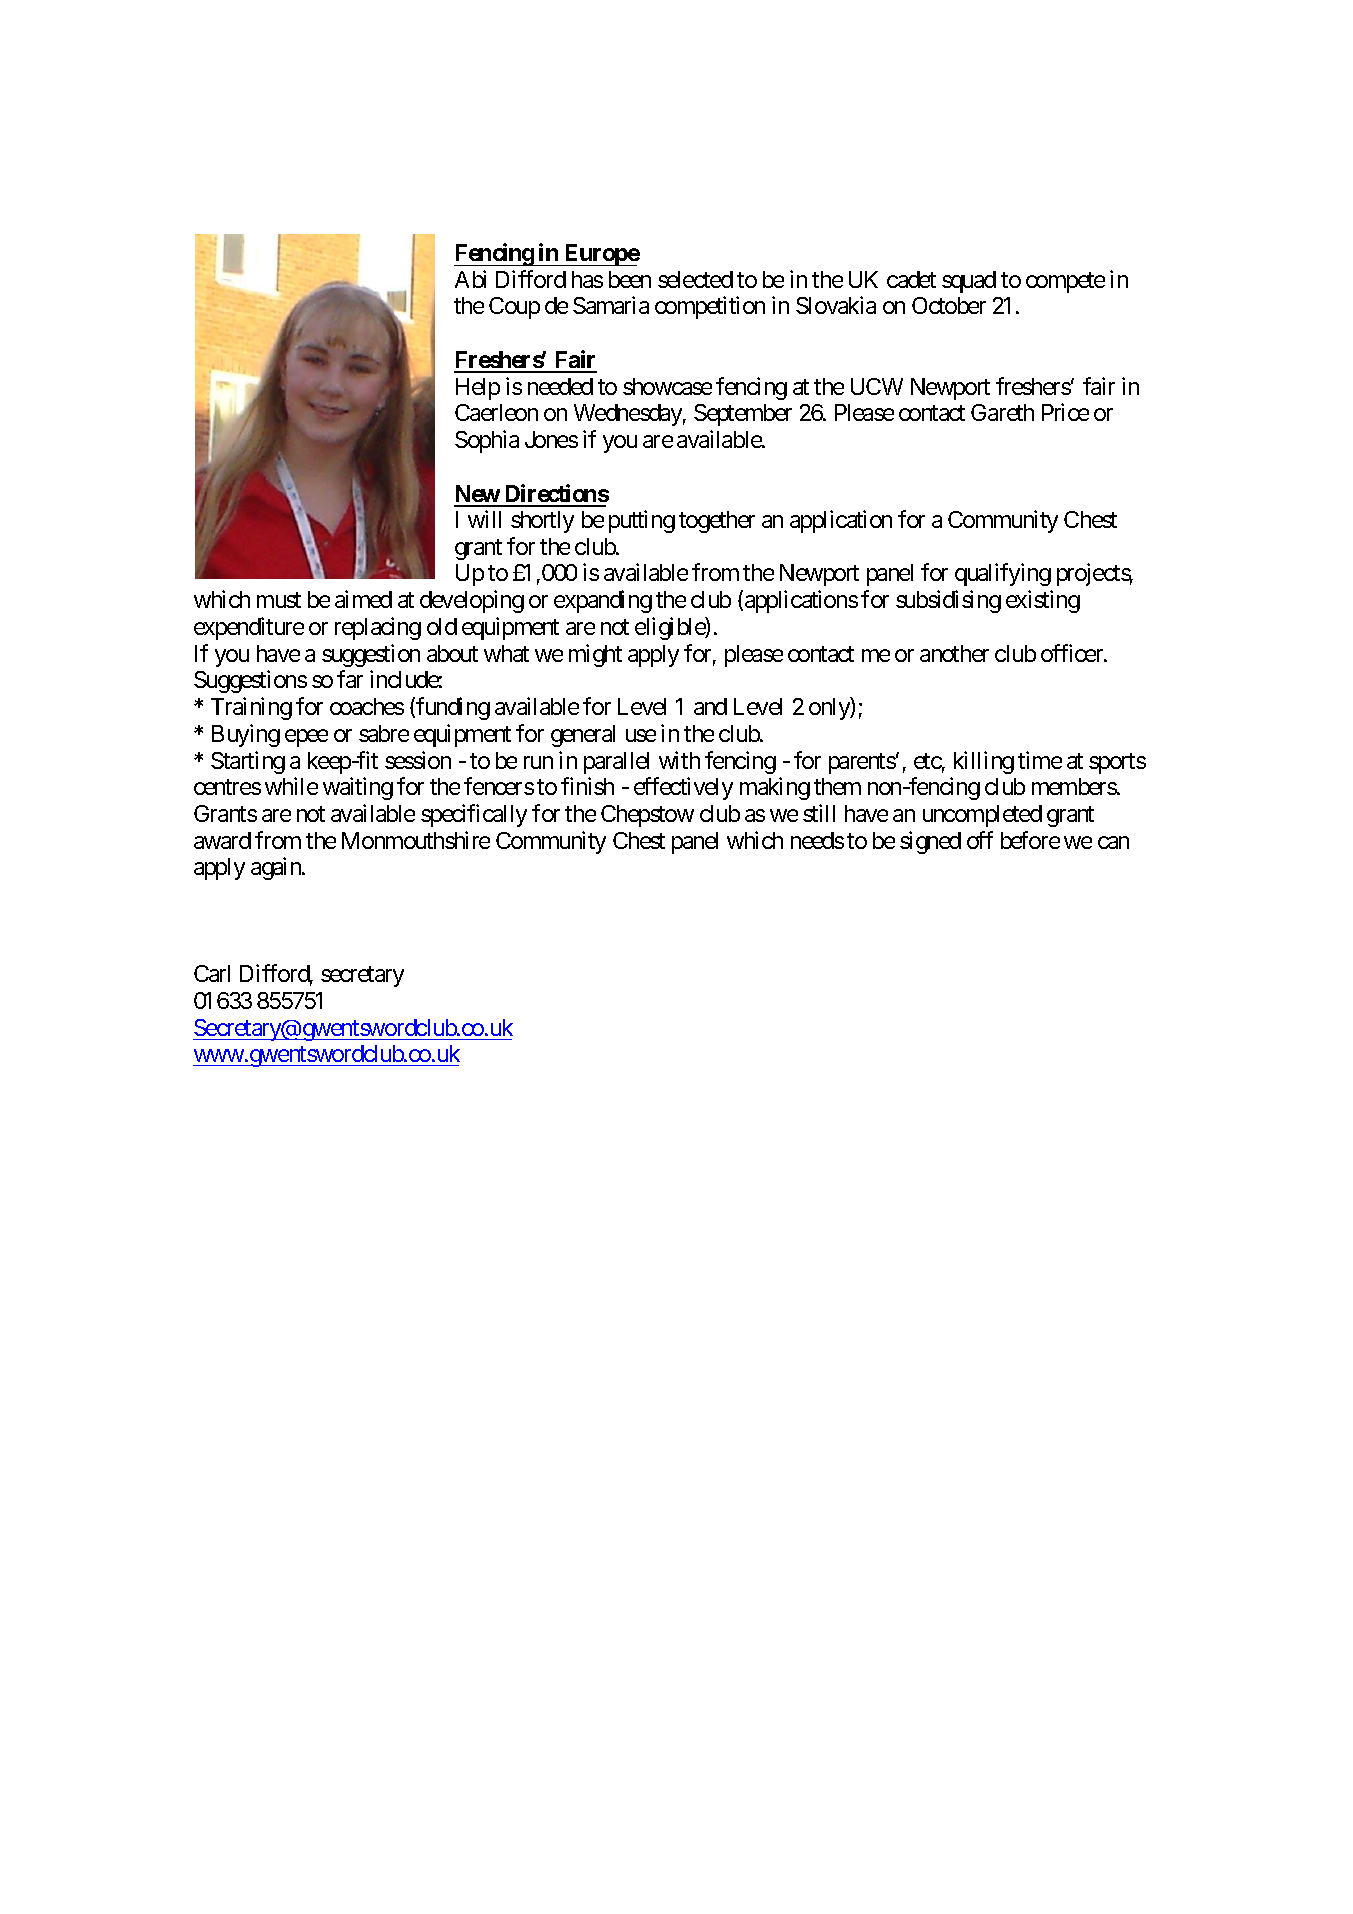  What do you see at coordinates (470, 279) in the screenshot?
I see `Abi` at bounding box center [470, 279].
